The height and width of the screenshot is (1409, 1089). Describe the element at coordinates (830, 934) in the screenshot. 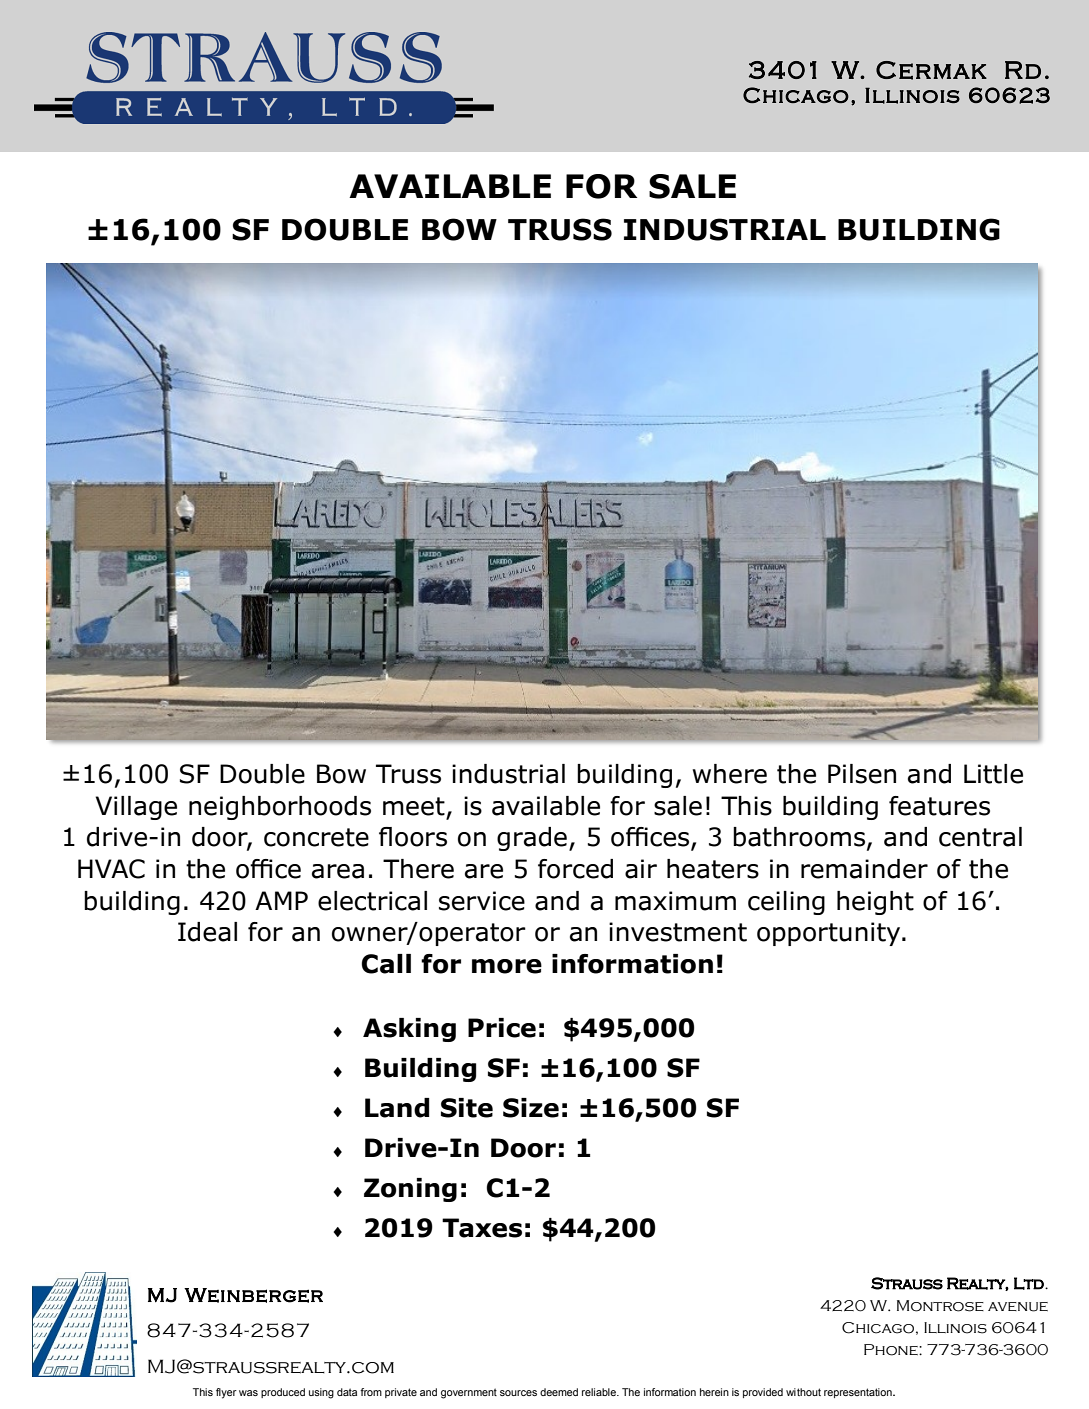

I see `opportunity` at that location.
